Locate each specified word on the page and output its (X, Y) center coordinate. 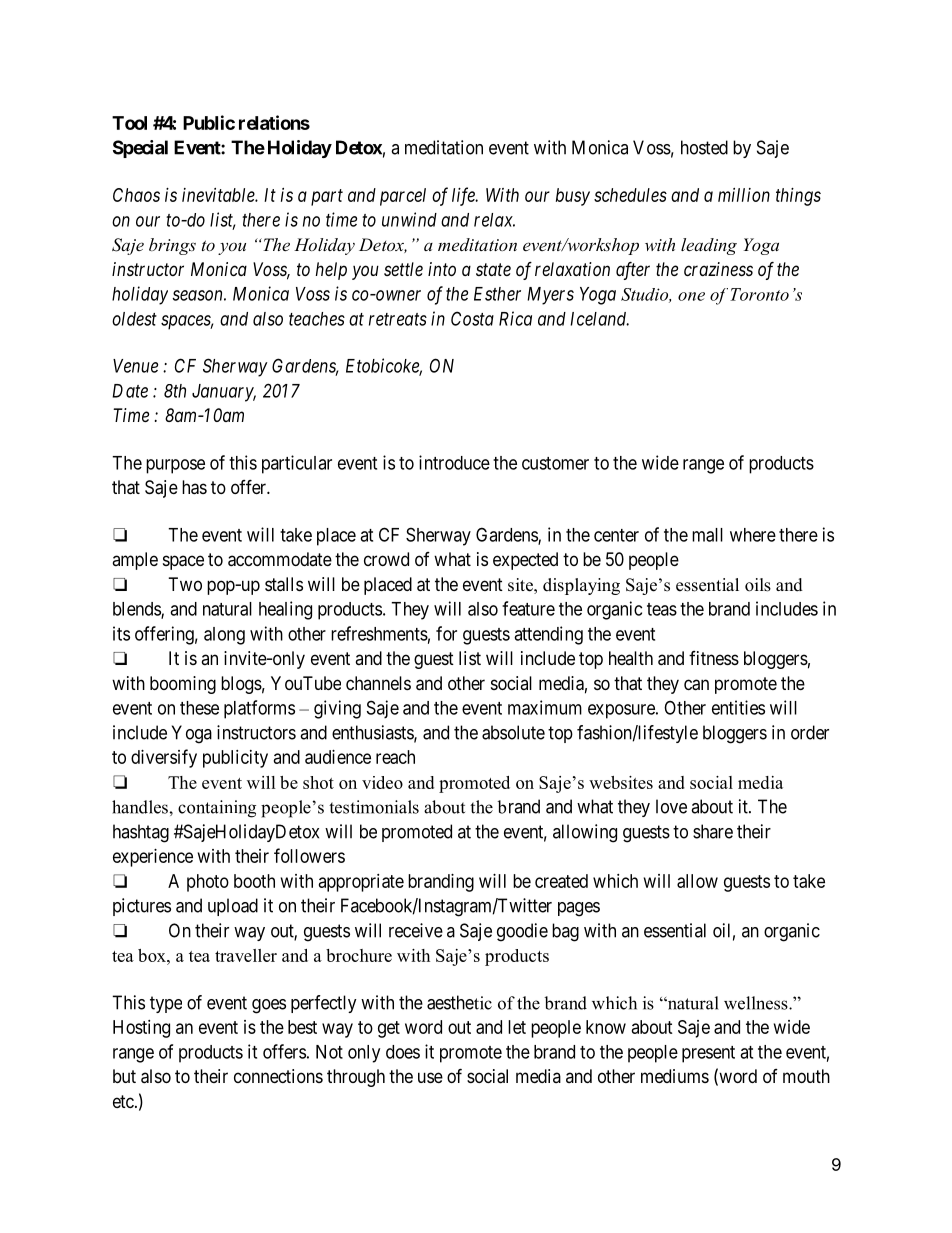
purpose (175, 466)
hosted (704, 147)
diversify (164, 758)
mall (707, 535)
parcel (403, 197)
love (671, 806)
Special (140, 149)
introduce (454, 462)
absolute (513, 732)
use (430, 1077)
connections (278, 1076)
